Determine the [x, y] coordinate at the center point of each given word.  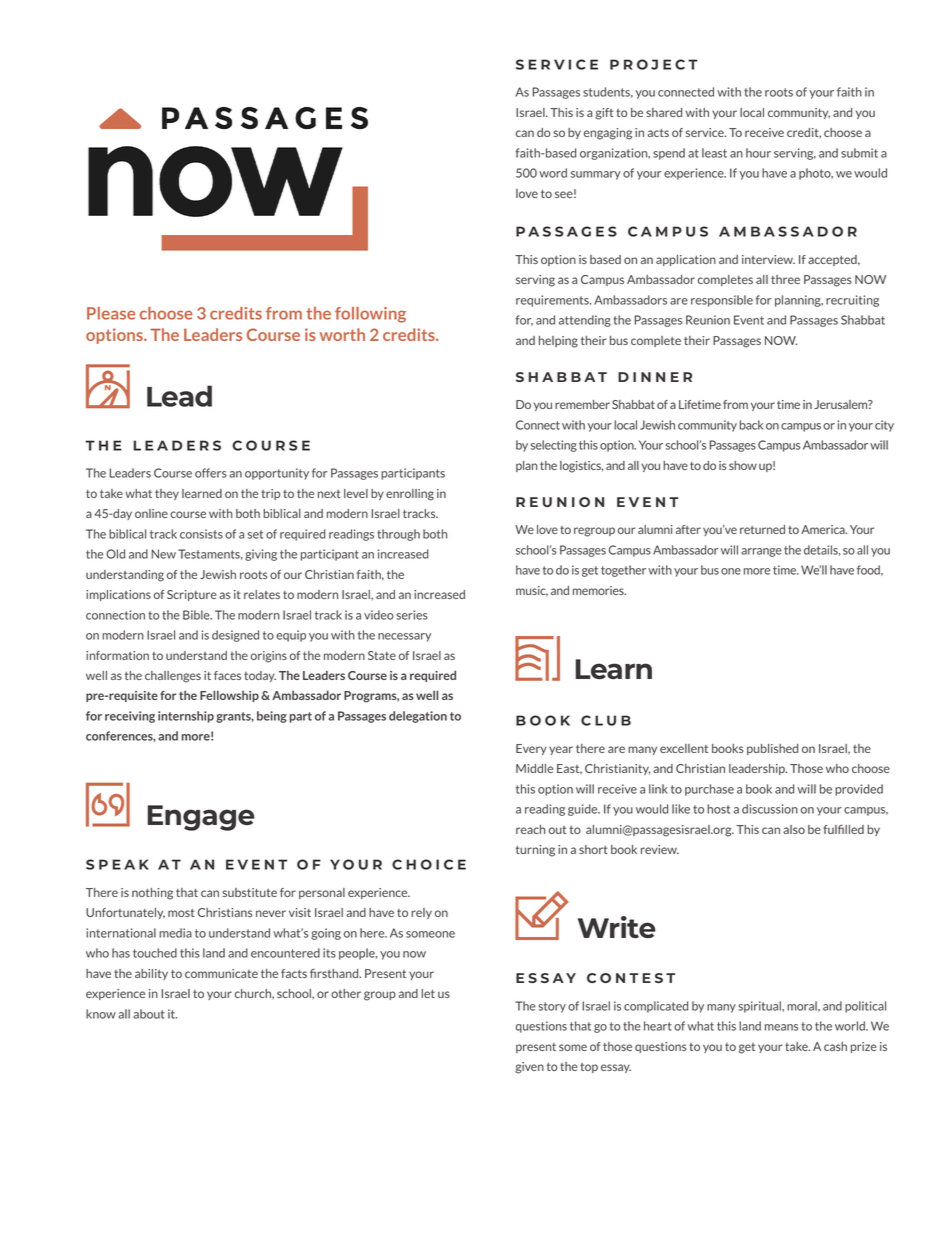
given [529, 1068]
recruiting [852, 301]
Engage [201, 818]
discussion [770, 809]
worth [342, 334]
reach [530, 829]
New [163, 554]
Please [111, 313]
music [532, 591]
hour [758, 153]
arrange [761, 552]
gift [604, 114]
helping [558, 342]
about [149, 1014]
